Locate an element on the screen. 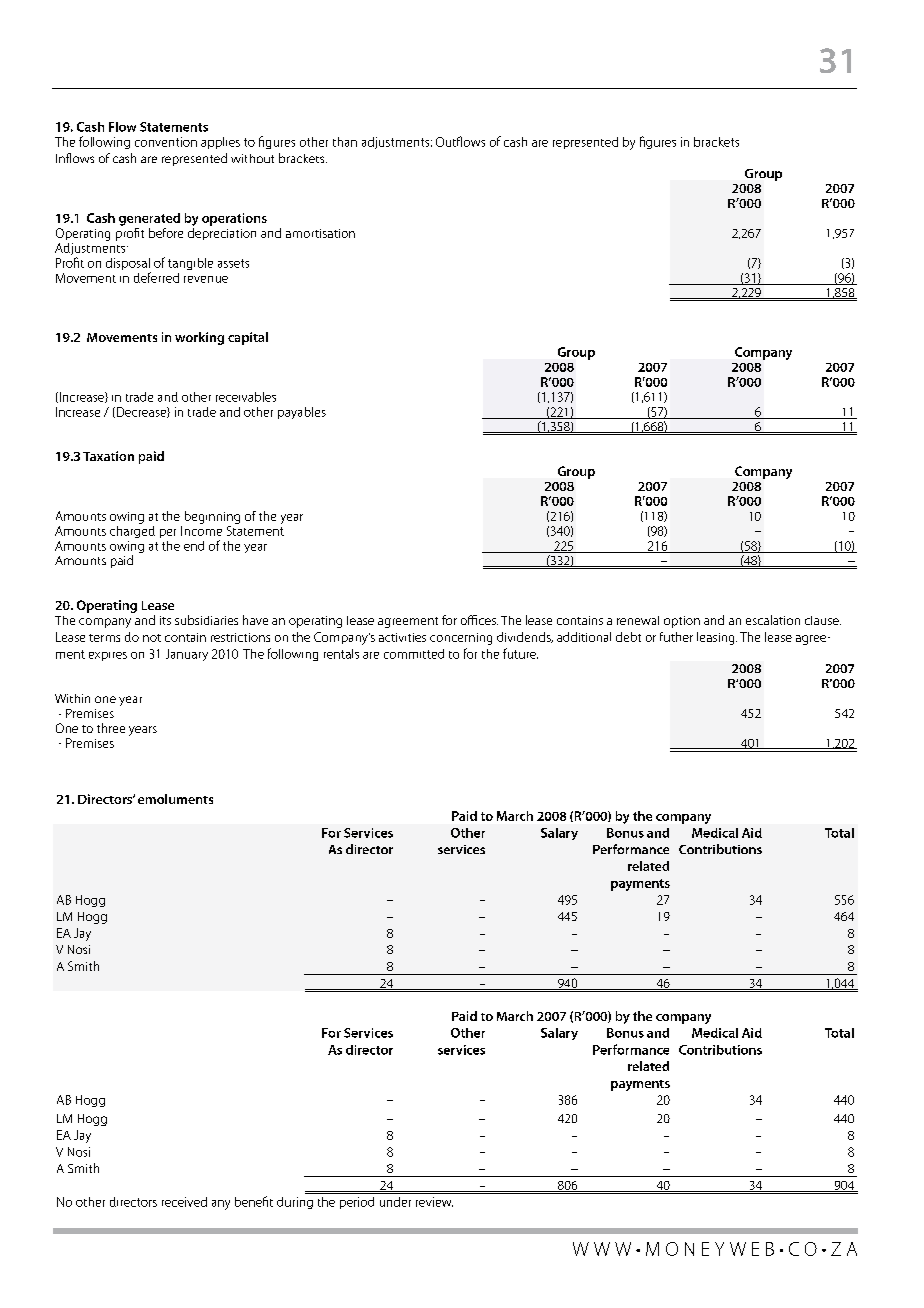 The height and width of the screenshot is (1308, 924). Taxation is located at coordinates (108, 456).
